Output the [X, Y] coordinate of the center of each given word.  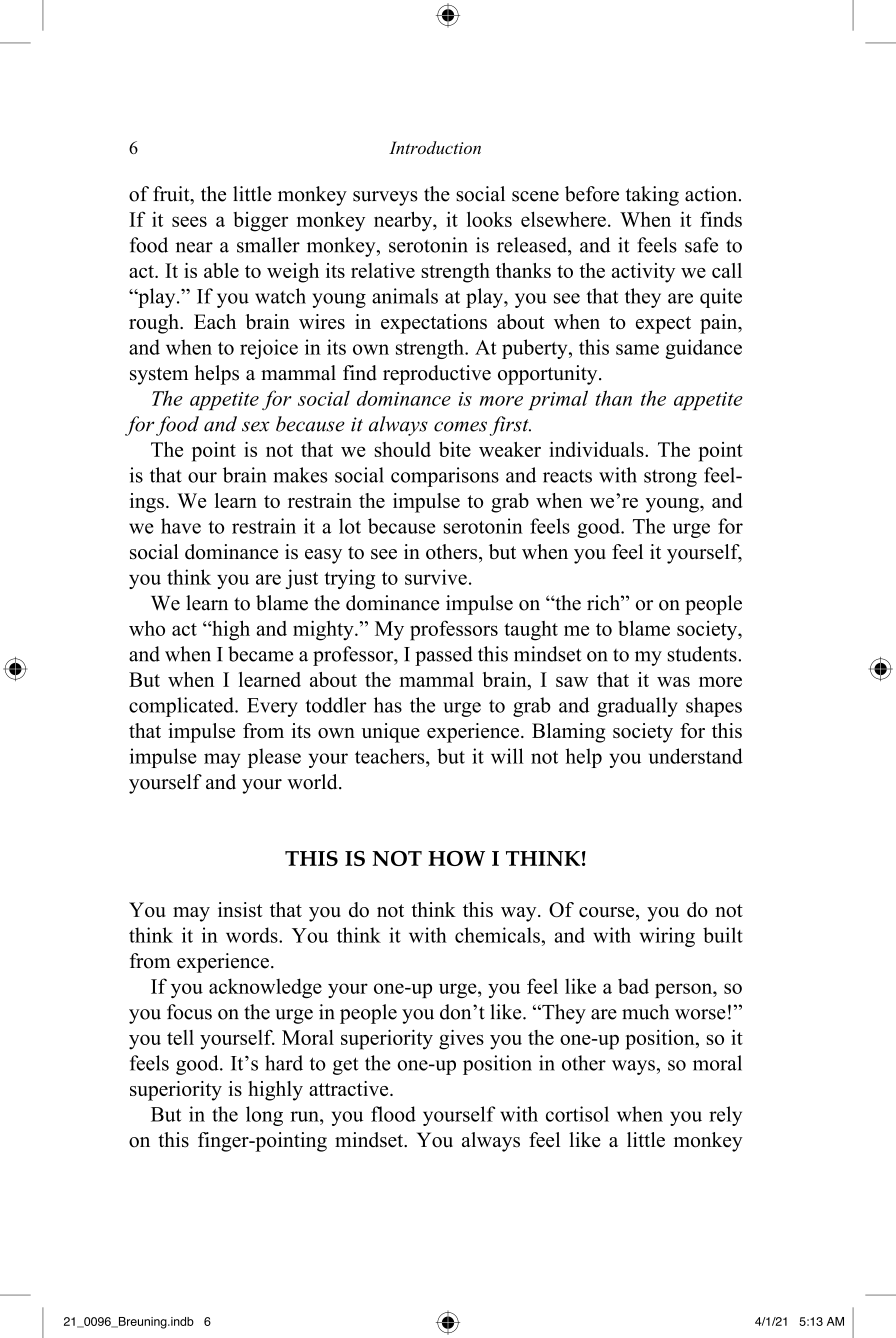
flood [393, 1114]
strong [670, 478]
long [264, 1116]
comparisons [445, 477]
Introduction [435, 147]
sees [189, 221]
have [181, 526]
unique [391, 733]
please [274, 758]
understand [696, 756]
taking [652, 196]
